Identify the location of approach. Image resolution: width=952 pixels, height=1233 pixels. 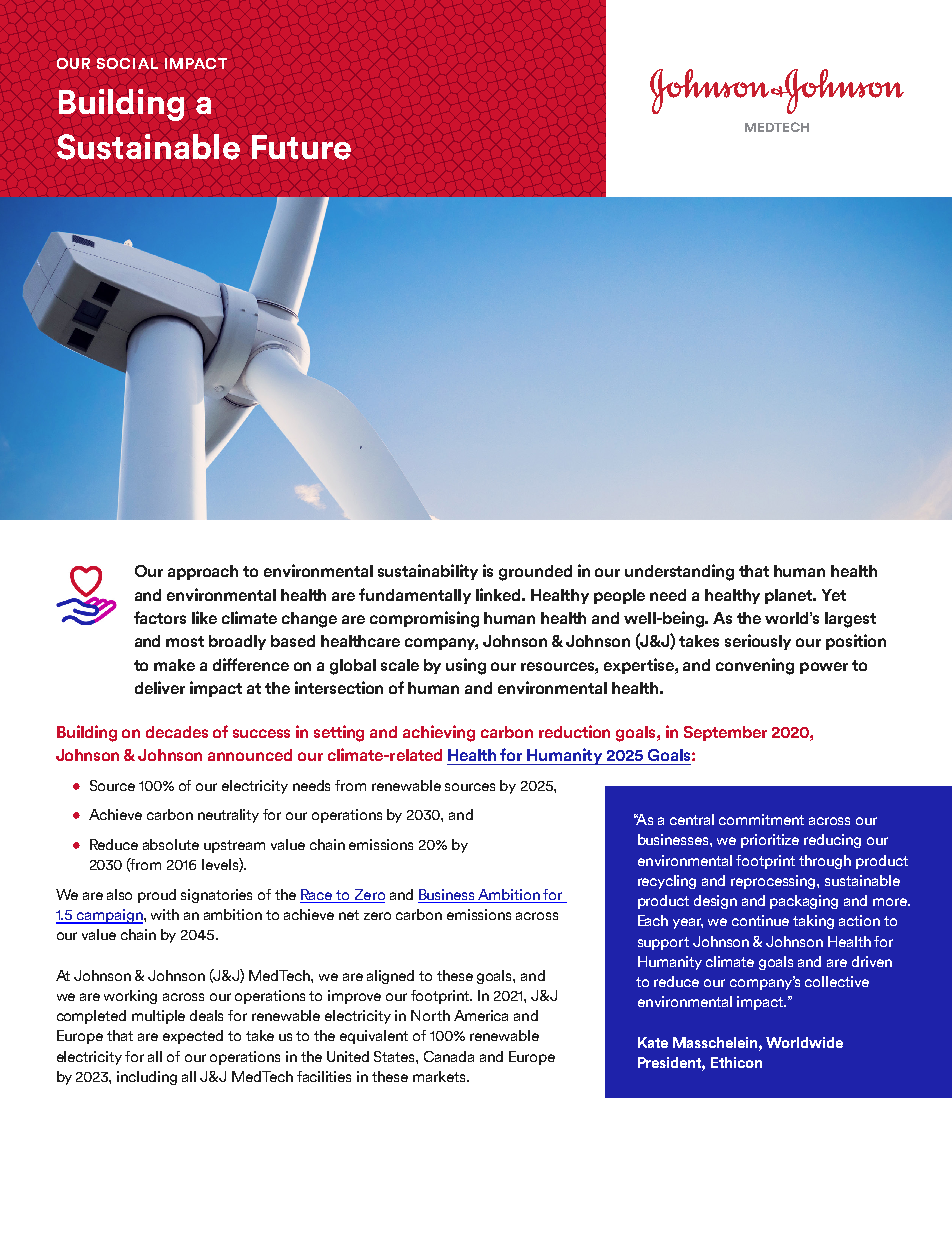
(203, 572).
